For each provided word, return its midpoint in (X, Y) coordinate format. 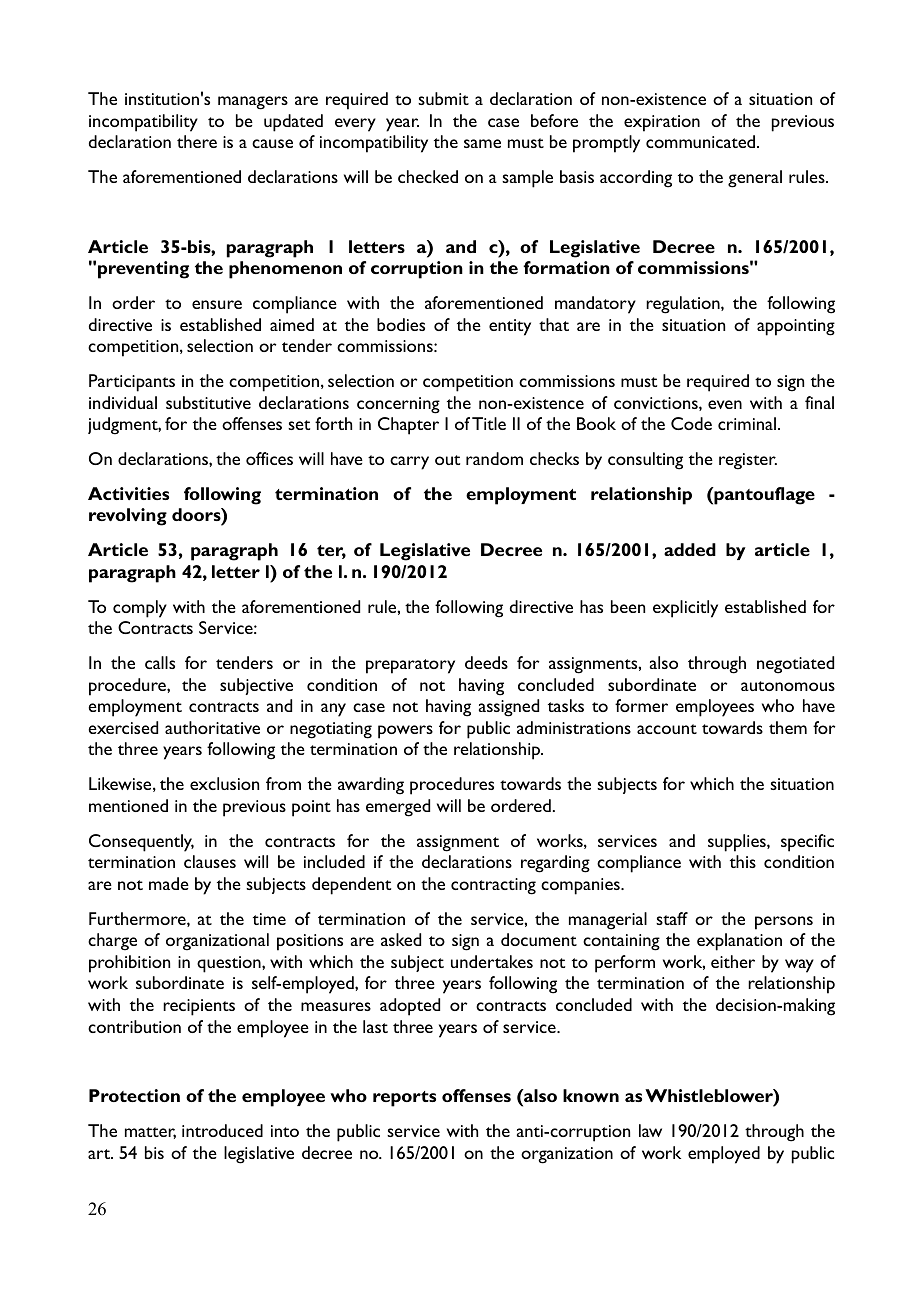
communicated (702, 141)
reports (404, 1099)
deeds (486, 662)
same (482, 143)
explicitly (685, 609)
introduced (222, 1130)
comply (140, 609)
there (197, 141)
